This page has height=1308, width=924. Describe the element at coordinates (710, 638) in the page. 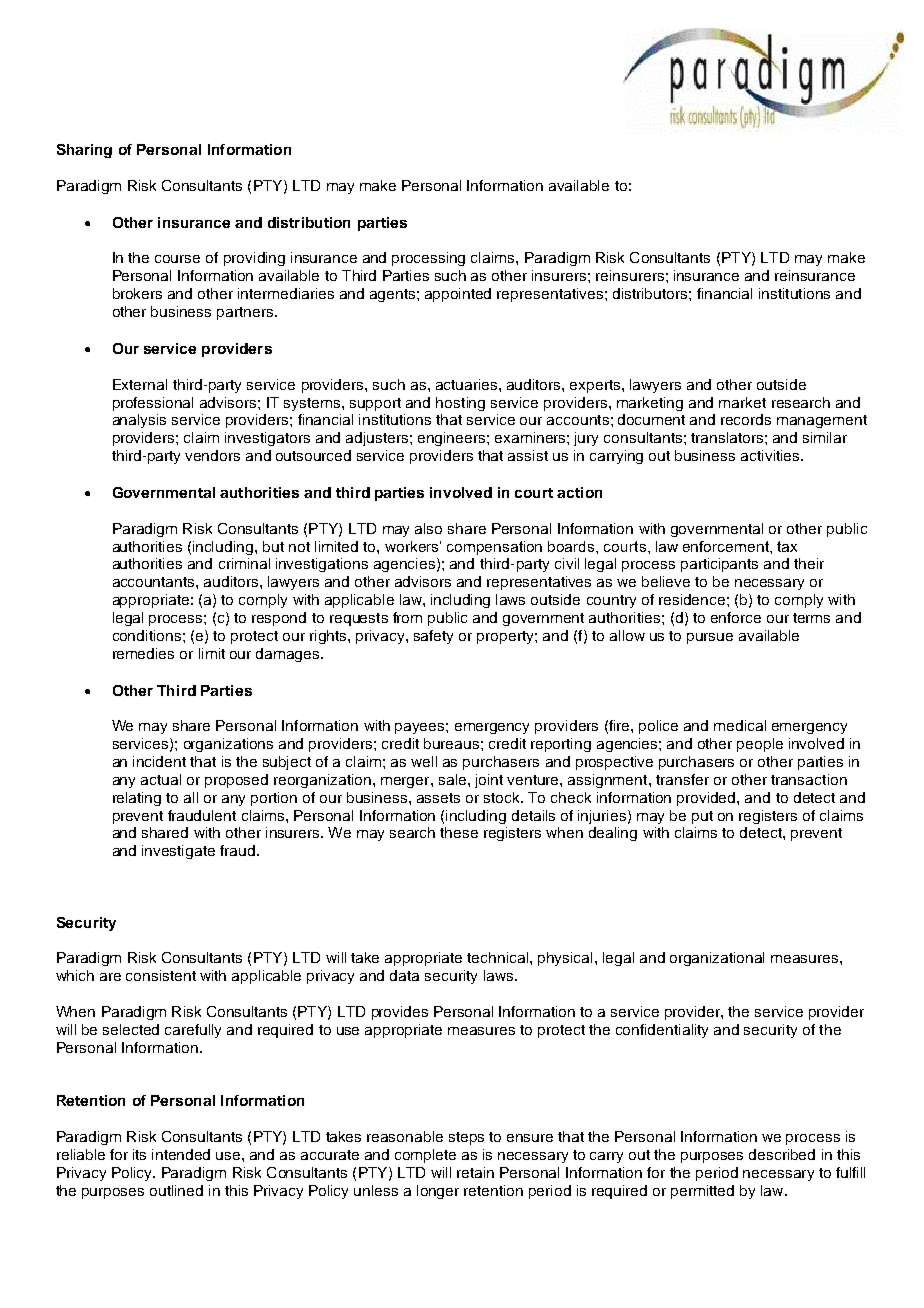

I see `pursue` at that location.
